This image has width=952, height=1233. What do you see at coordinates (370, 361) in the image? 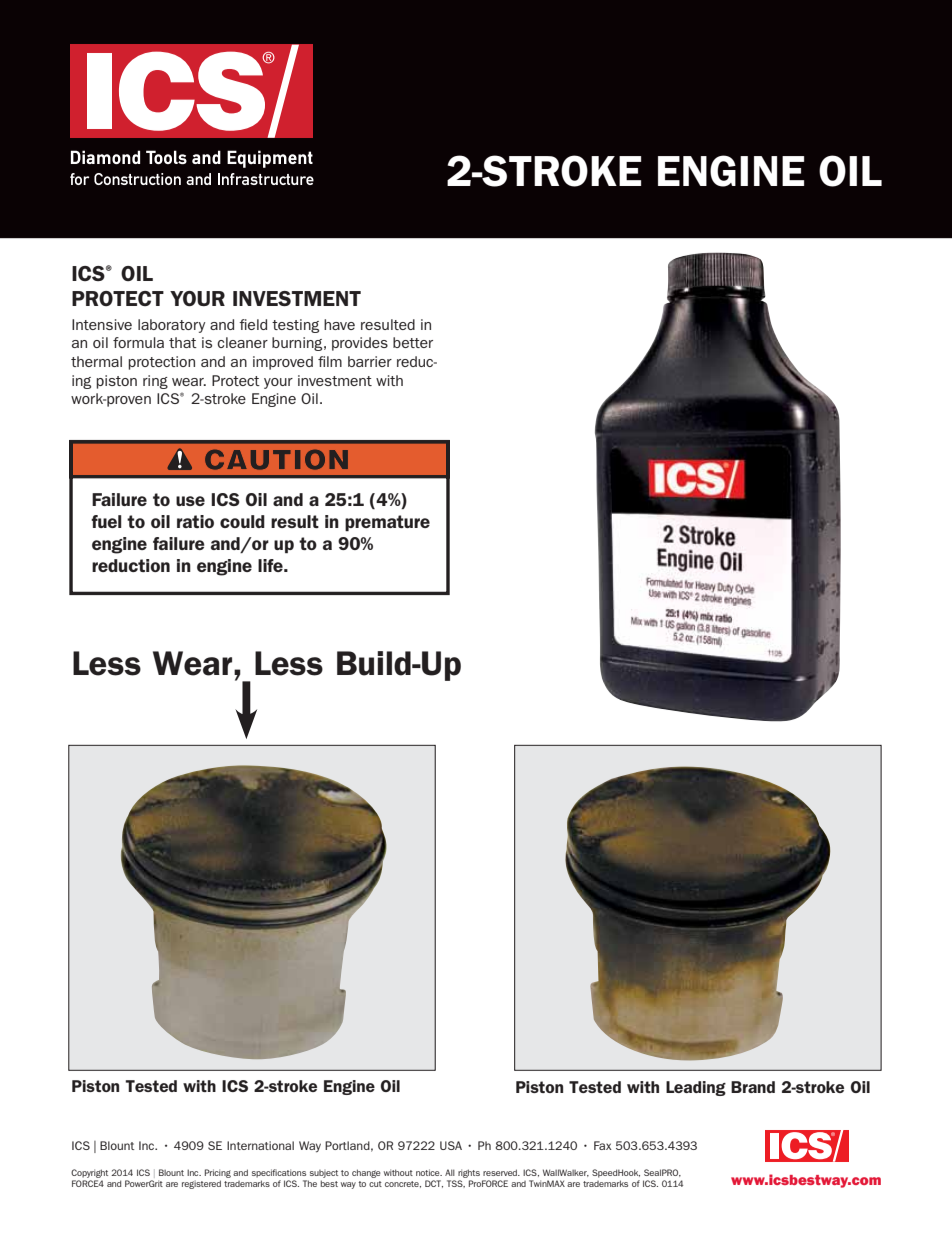
I see `barrier` at bounding box center [370, 361].
